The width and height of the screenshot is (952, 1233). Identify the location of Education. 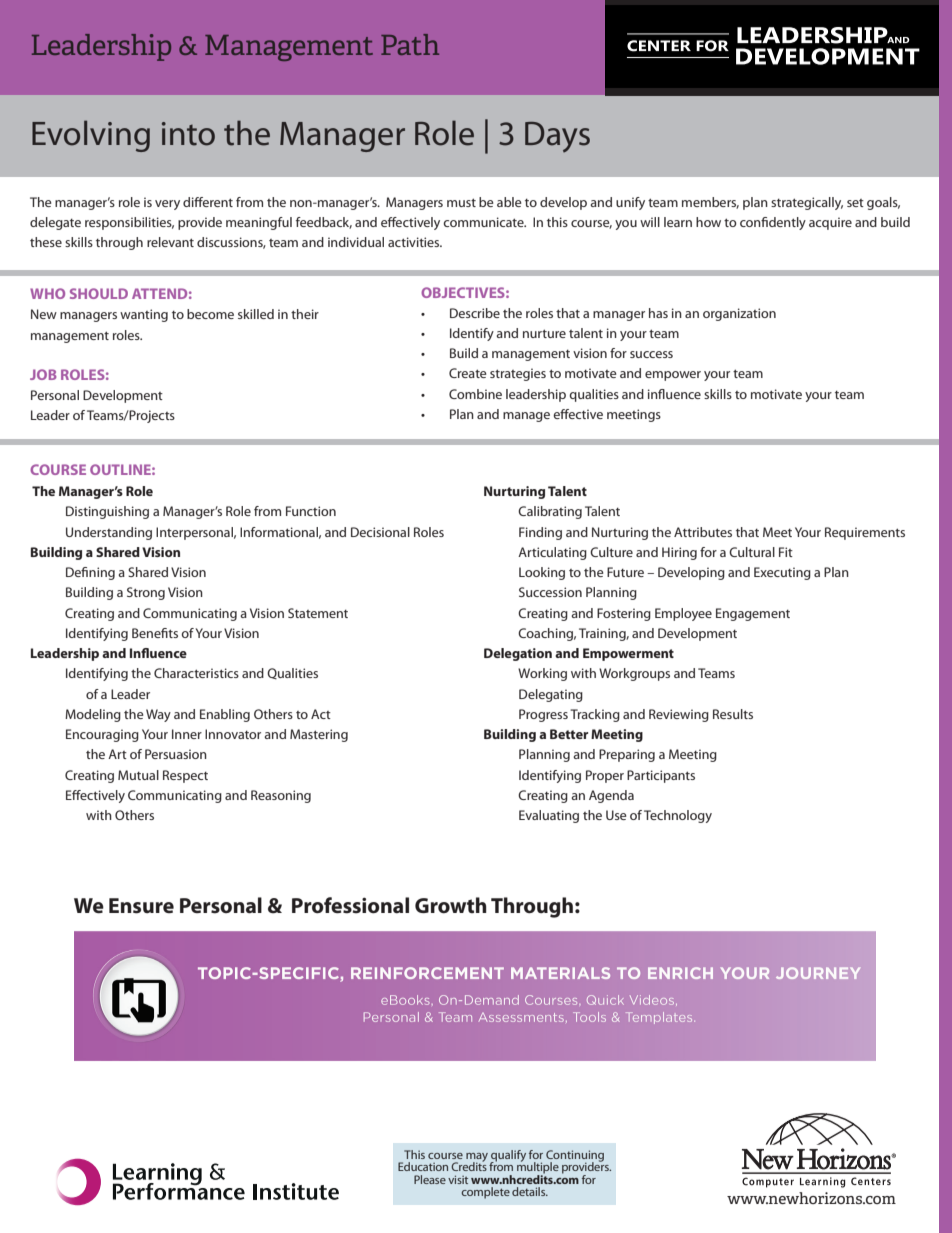
(423, 1166).
